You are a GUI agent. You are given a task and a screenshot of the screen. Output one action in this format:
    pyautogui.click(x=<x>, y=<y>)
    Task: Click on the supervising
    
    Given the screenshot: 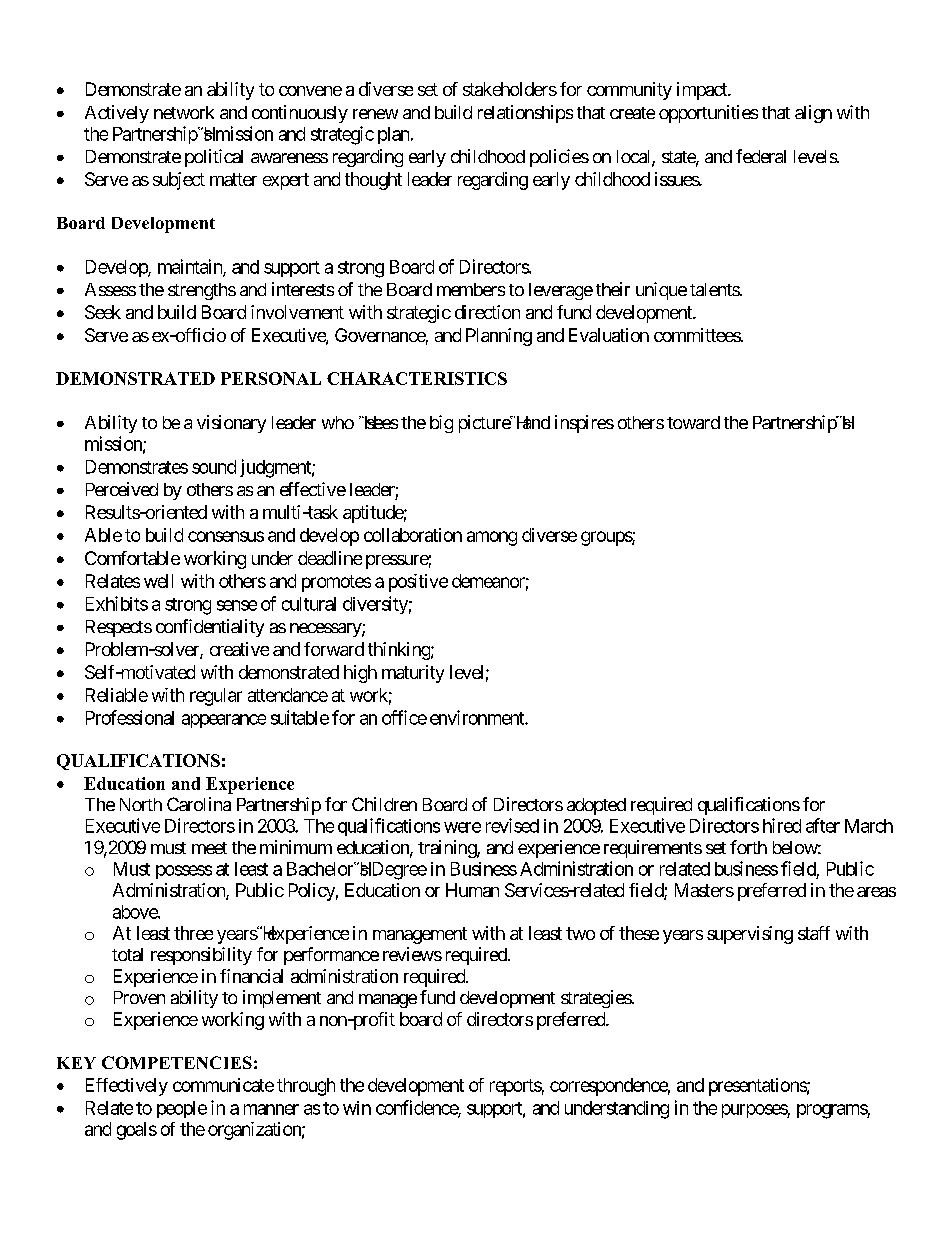 What is the action you would take?
    pyautogui.click(x=750, y=935)
